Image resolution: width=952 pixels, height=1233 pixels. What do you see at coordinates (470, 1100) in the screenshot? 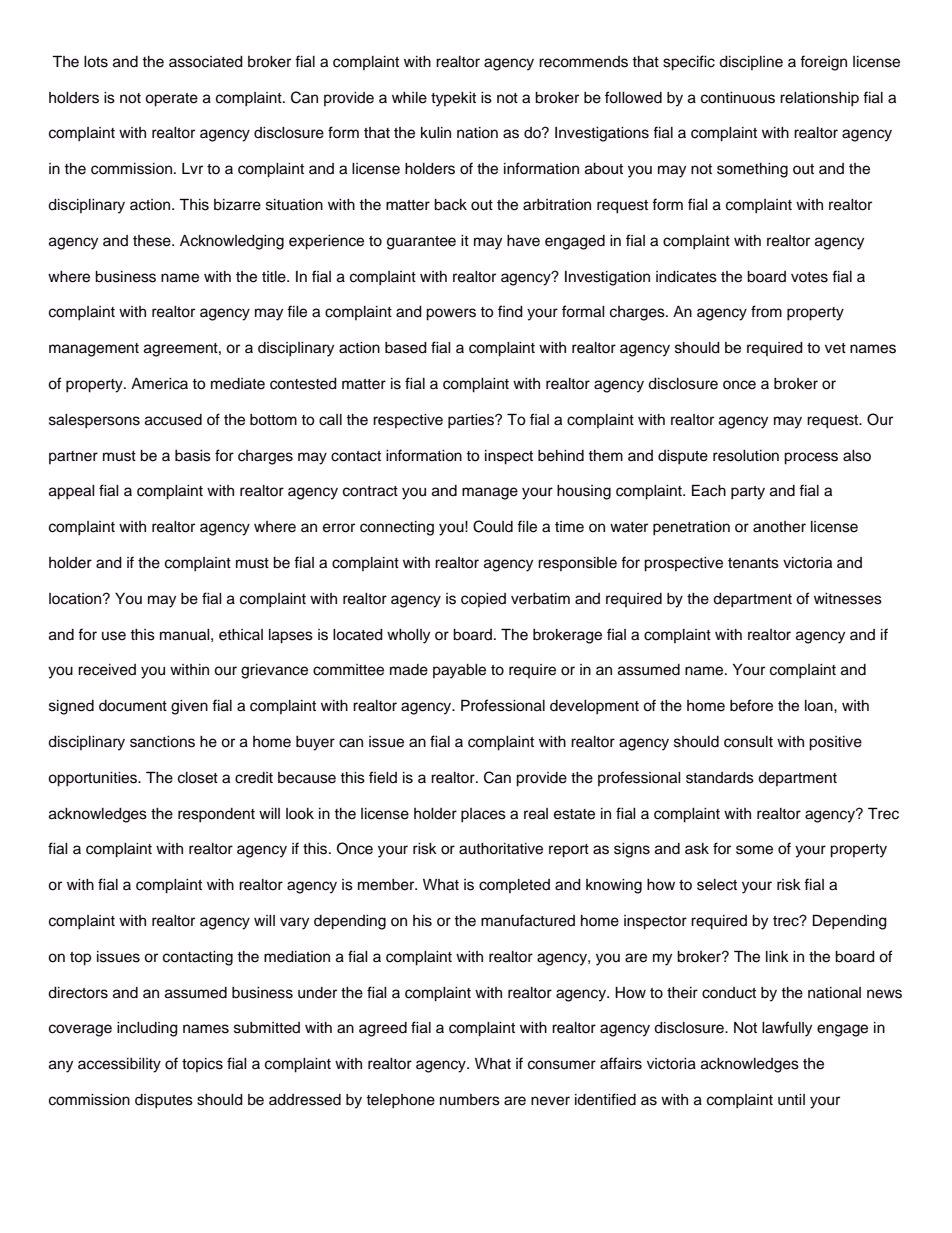
I see `numbers` at bounding box center [470, 1100].
